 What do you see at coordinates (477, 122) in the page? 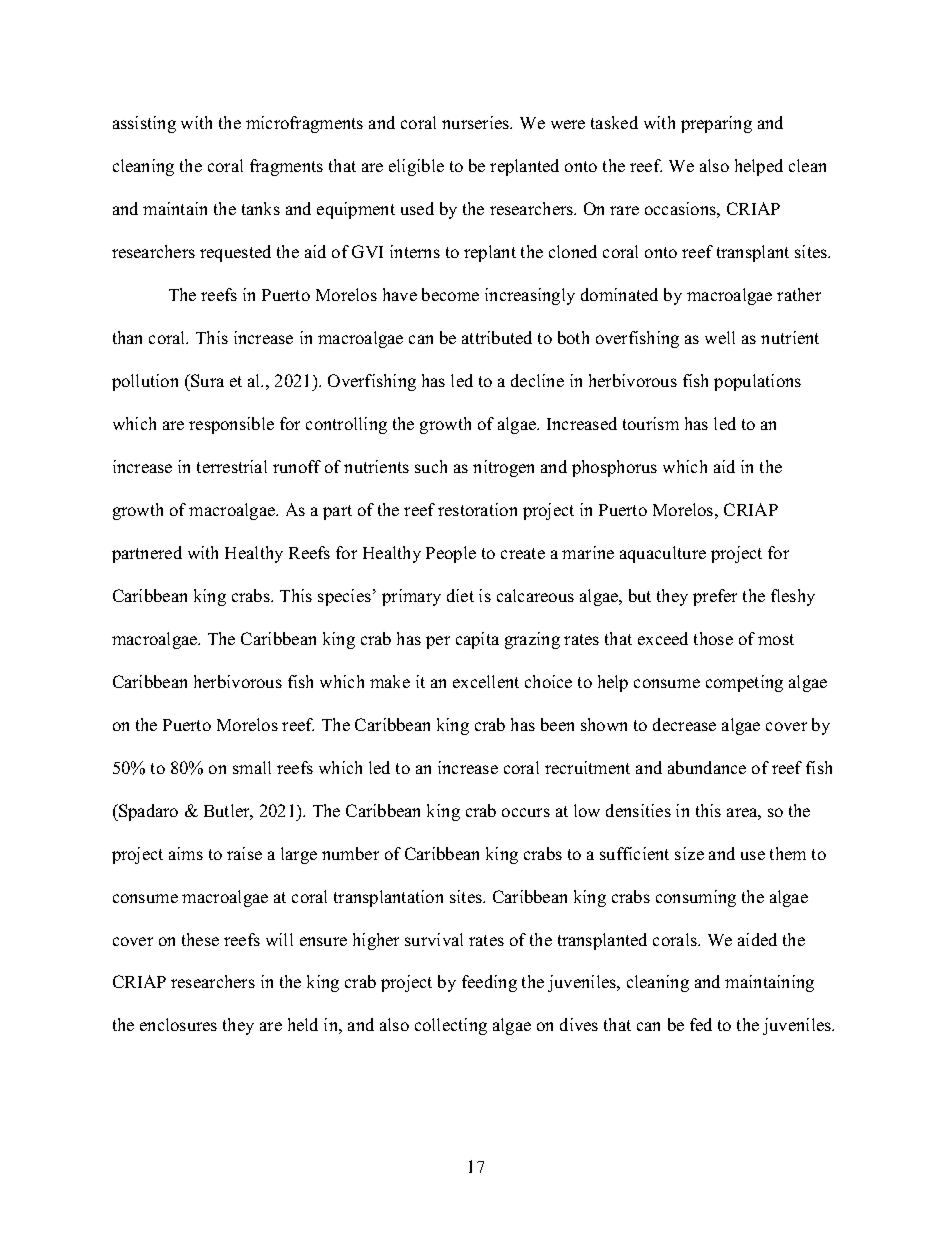
I see `nurseries` at bounding box center [477, 122].
